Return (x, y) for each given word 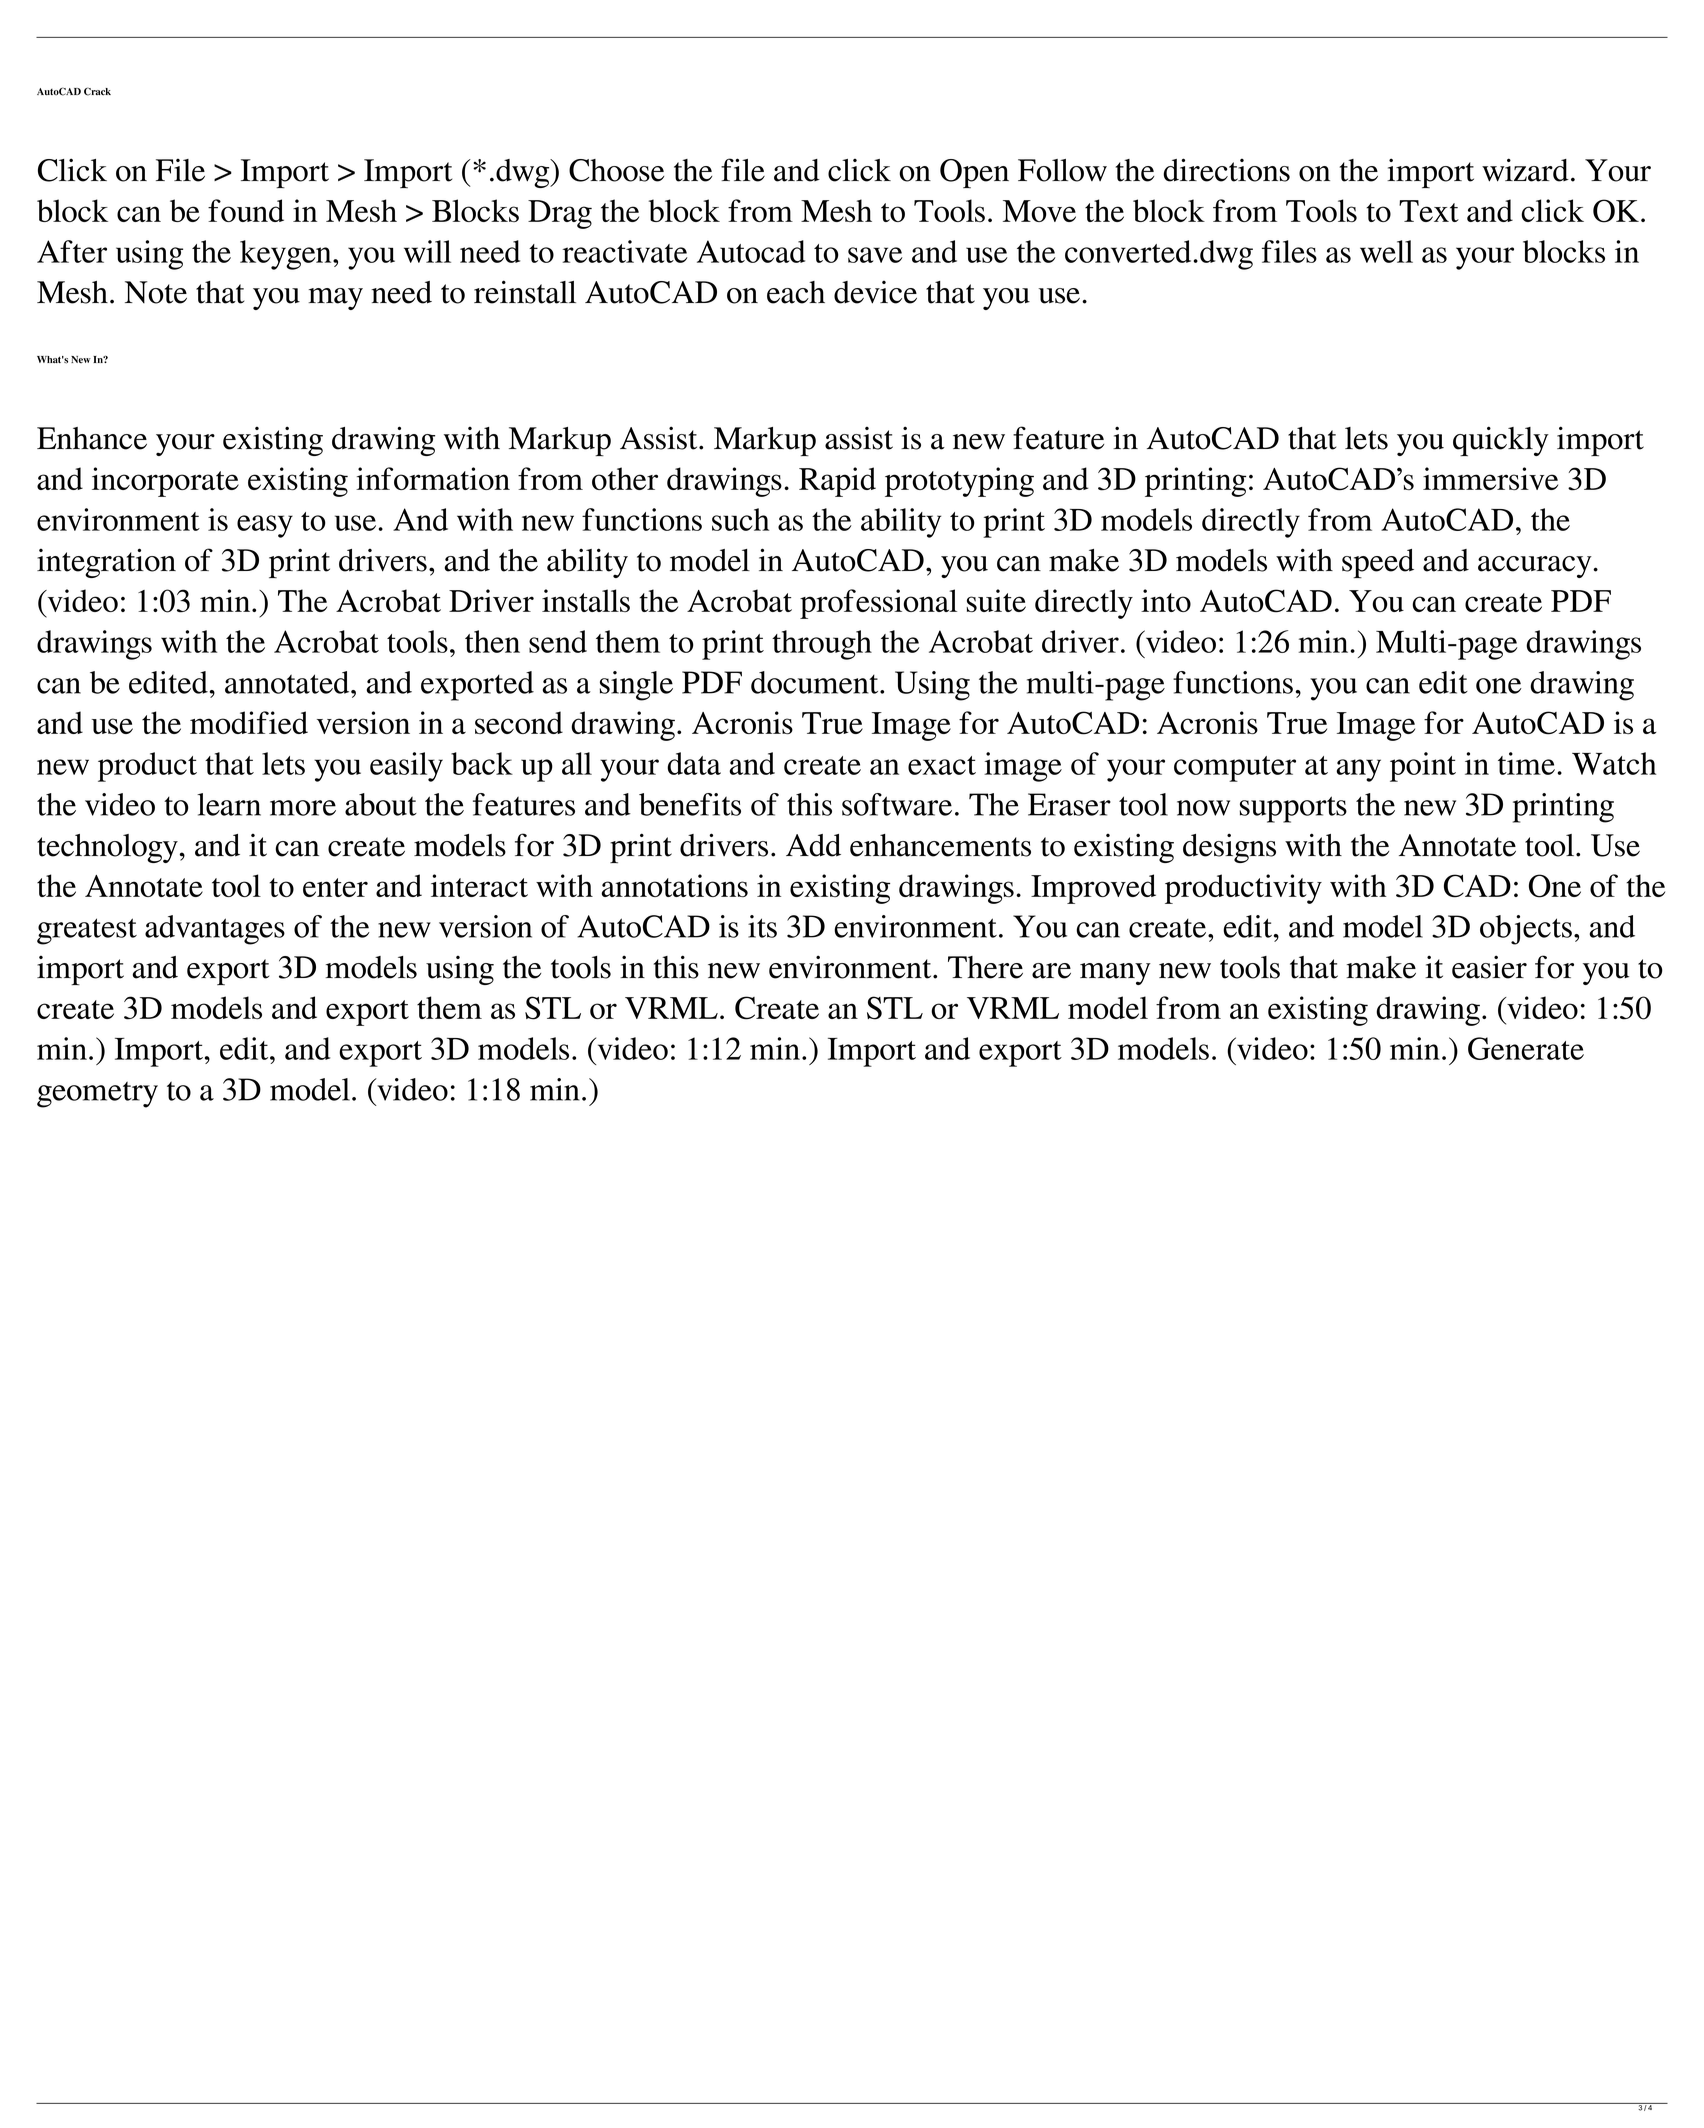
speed (1378, 563)
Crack (97, 91)
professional (878, 604)
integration (106, 563)
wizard (1525, 170)
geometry (97, 1094)
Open (974, 173)
